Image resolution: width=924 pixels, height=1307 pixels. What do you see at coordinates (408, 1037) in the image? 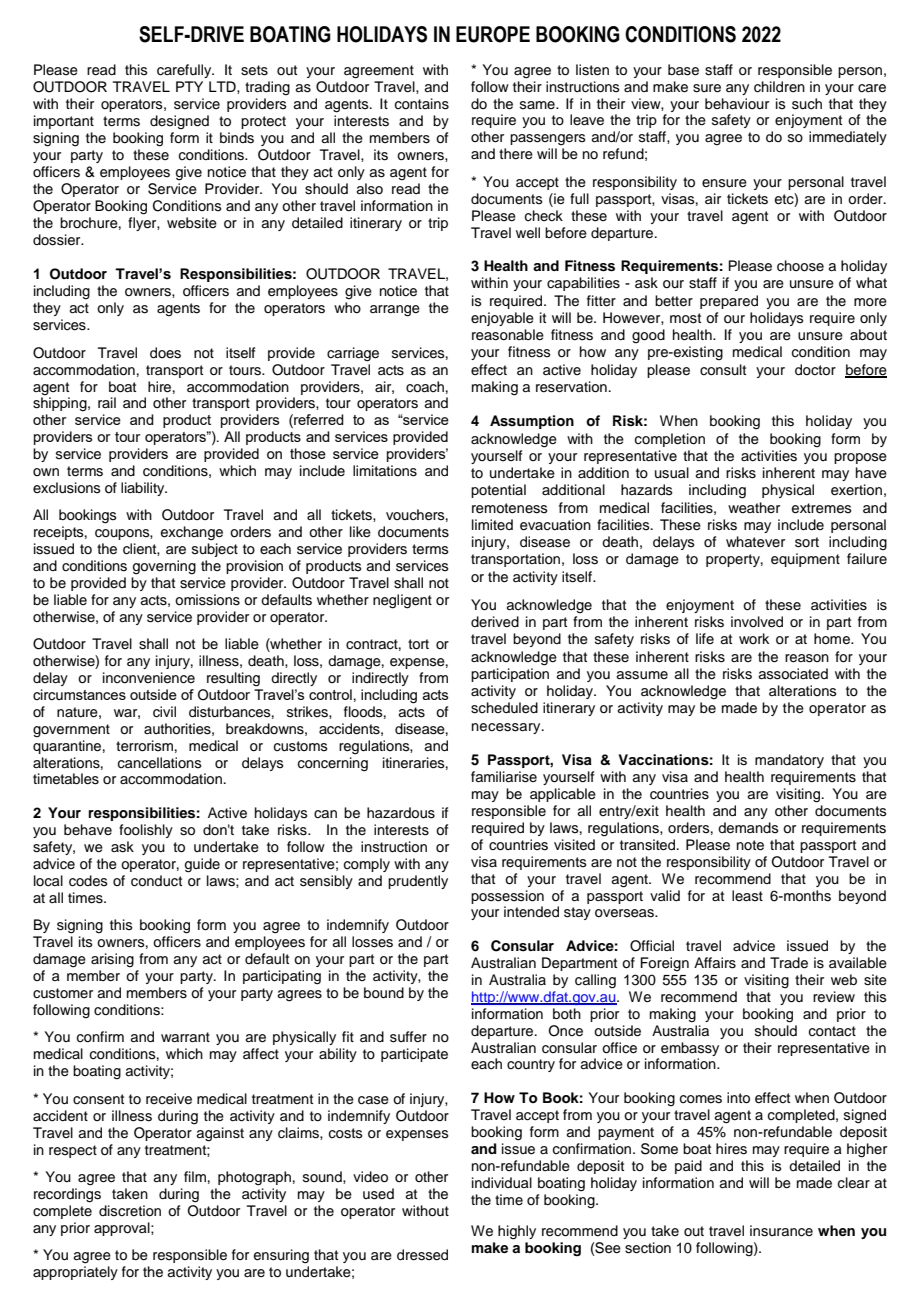
I see `suffer` at bounding box center [408, 1037].
